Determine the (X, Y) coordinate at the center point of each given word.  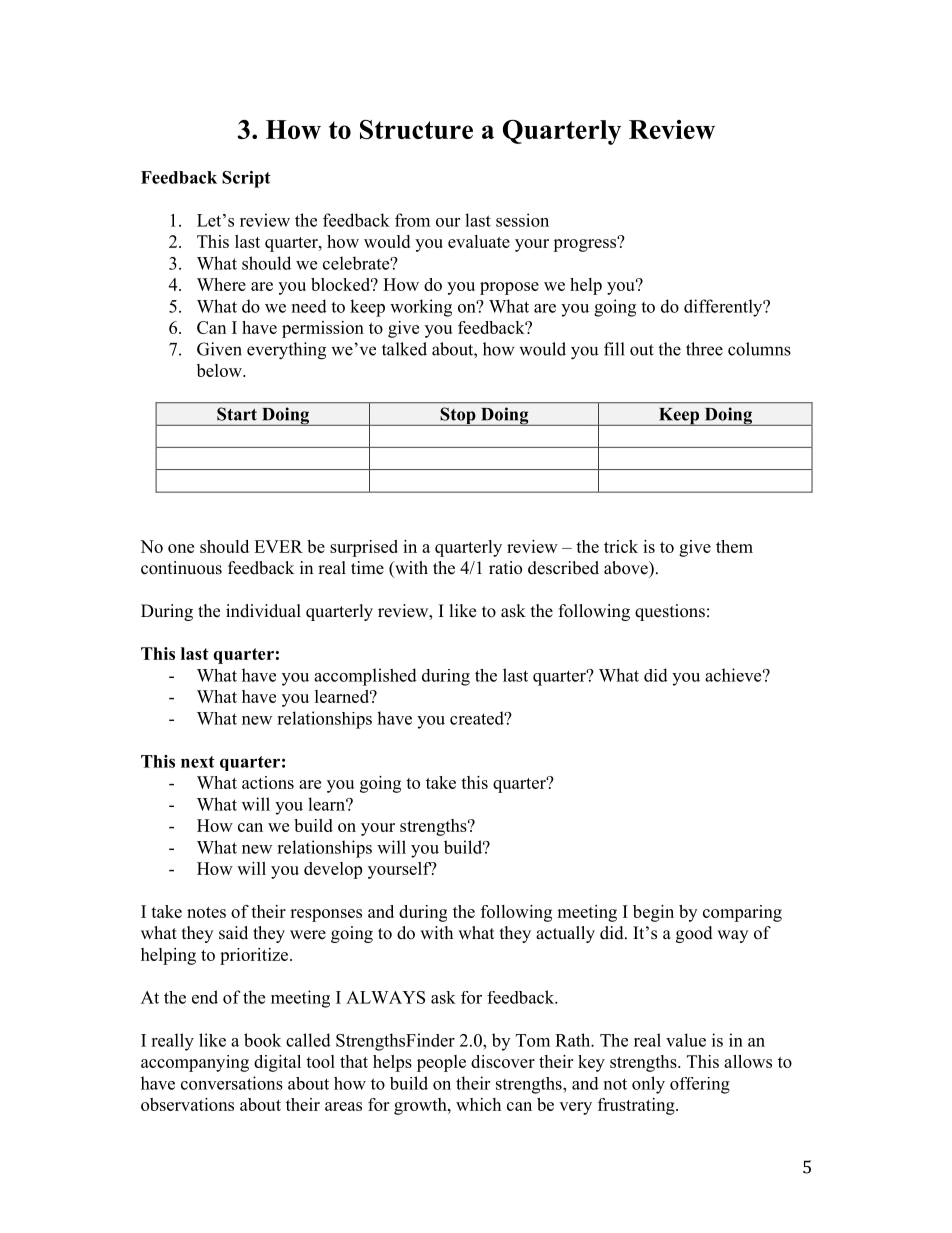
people (441, 1063)
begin (653, 913)
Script (246, 179)
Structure (416, 129)
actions (268, 782)
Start (237, 414)
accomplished (365, 677)
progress (586, 244)
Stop (458, 416)
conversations (232, 1083)
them (734, 546)
